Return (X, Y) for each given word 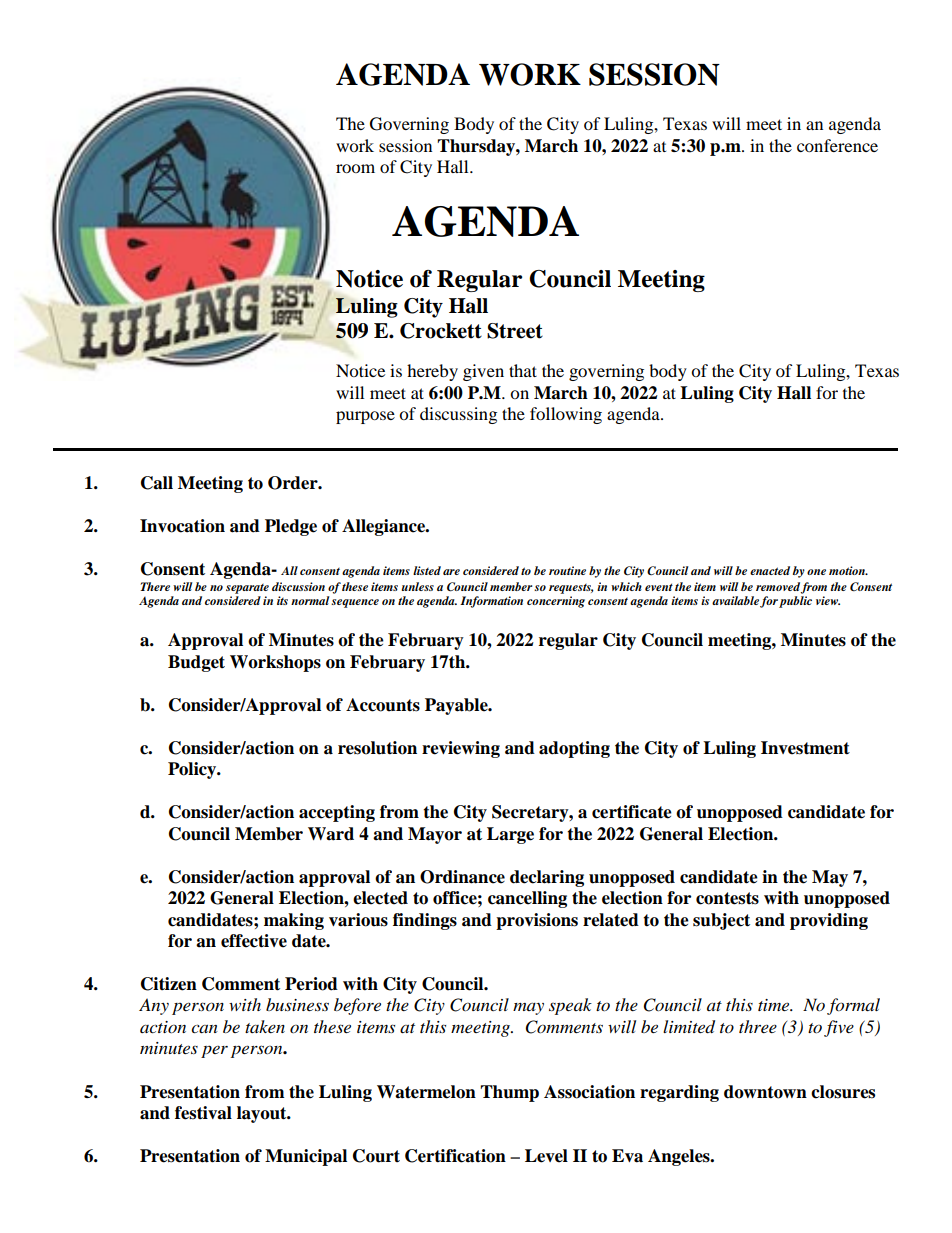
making (294, 921)
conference (837, 145)
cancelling (527, 899)
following (566, 415)
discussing (458, 415)
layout (263, 1114)
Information (491, 602)
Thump (509, 1093)
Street (515, 331)
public (795, 602)
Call (157, 483)
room (355, 168)
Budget (196, 663)
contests (727, 898)
